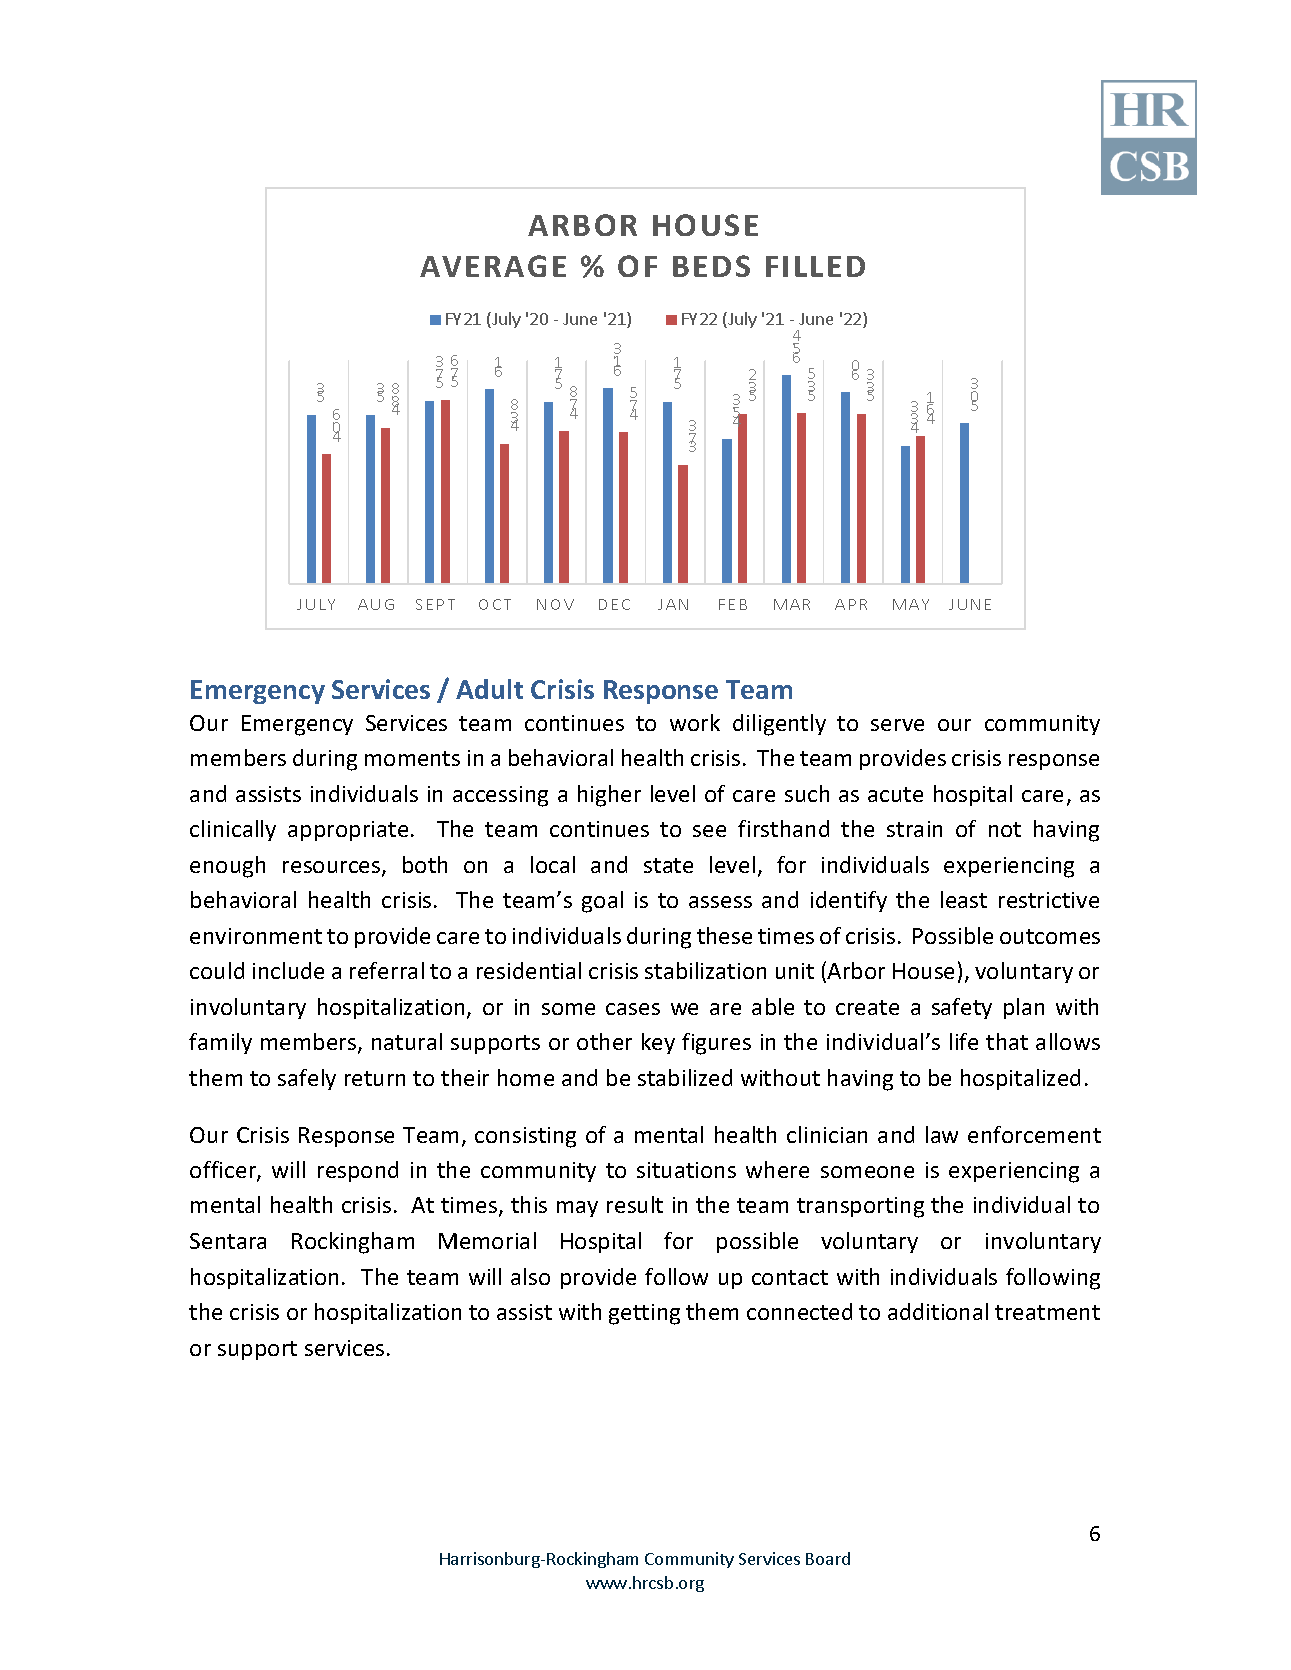 The width and height of the screenshot is (1291, 1670). I want to click on serve, so click(897, 725).
